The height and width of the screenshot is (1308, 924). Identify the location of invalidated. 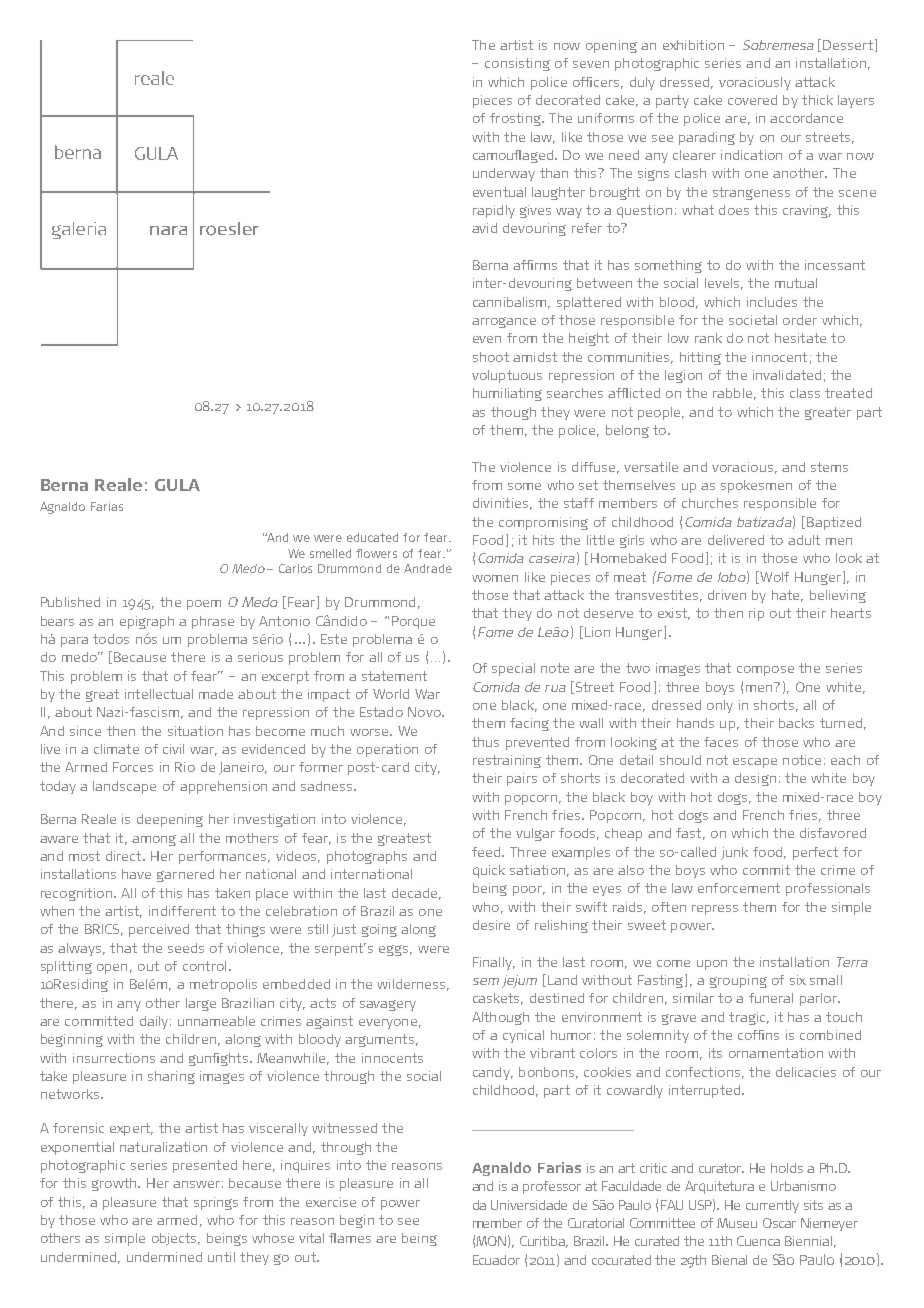
(787, 375).
